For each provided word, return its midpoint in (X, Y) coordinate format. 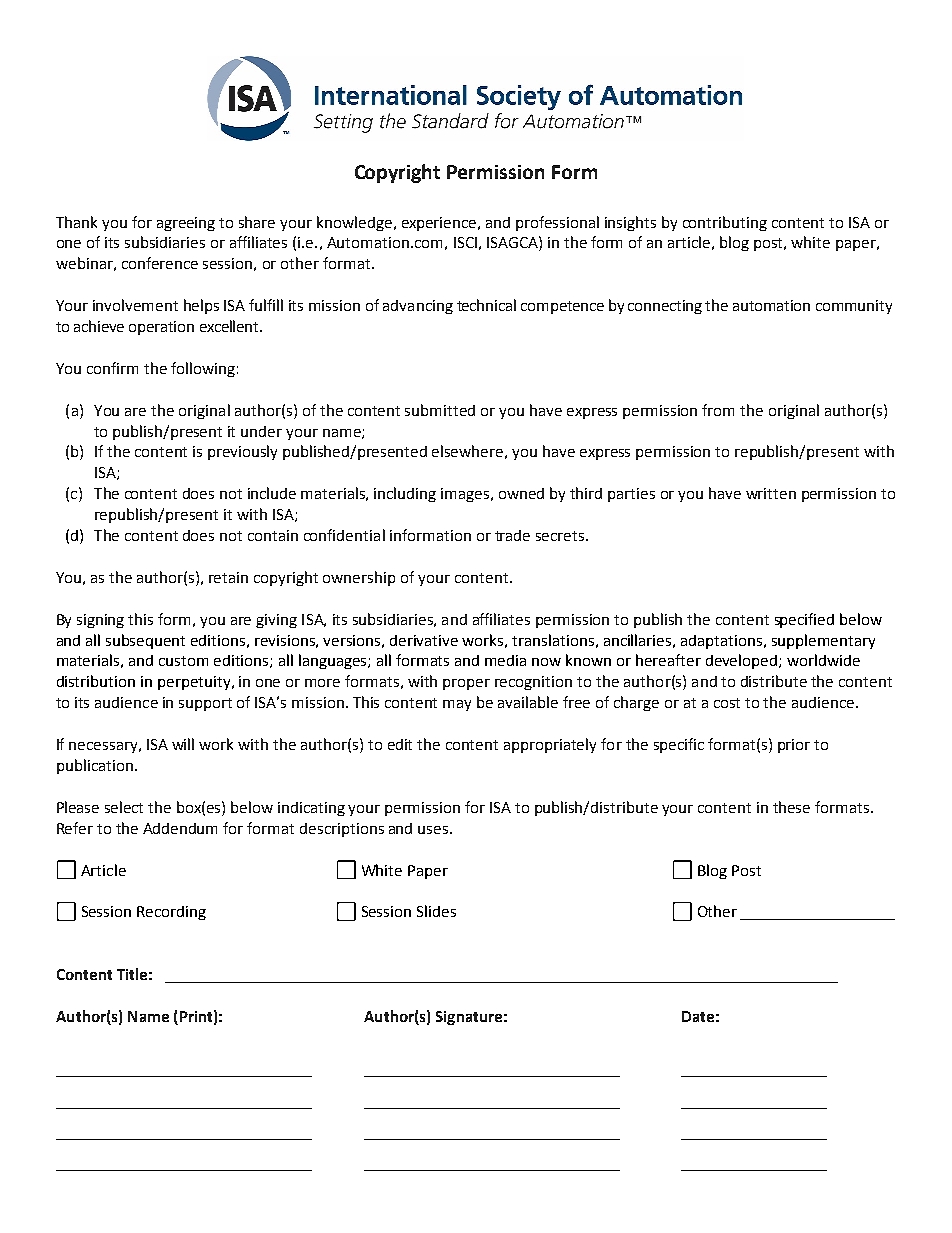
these (791, 807)
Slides (436, 911)
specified (804, 620)
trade (512, 535)
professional (557, 223)
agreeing (186, 224)
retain (228, 577)
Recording (171, 913)
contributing (725, 223)
